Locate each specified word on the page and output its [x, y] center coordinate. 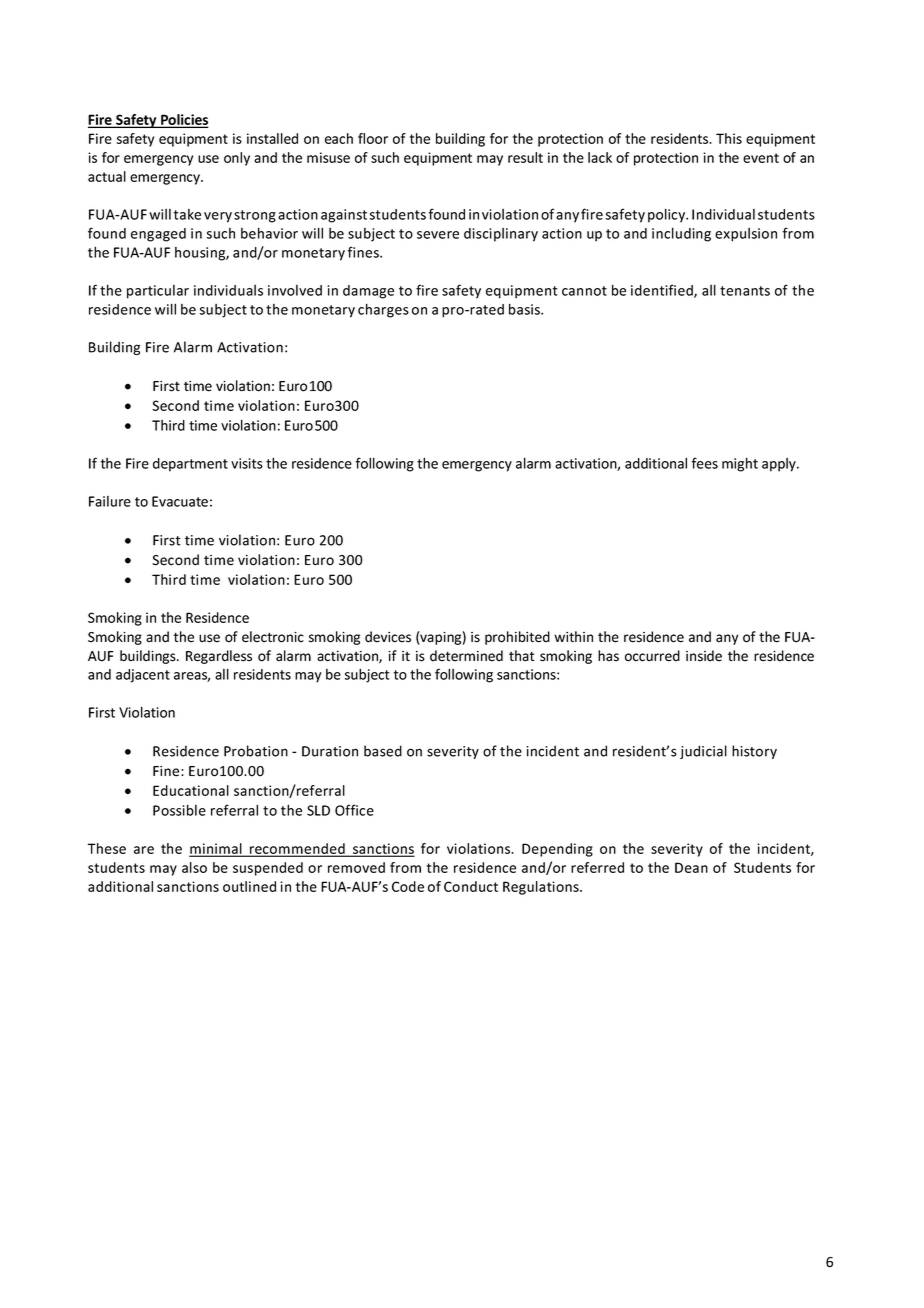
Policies [184, 121]
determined [466, 656]
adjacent [143, 676]
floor [373, 138]
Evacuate [180, 501]
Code [408, 886]
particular [158, 292]
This [729, 138]
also [194, 867]
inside [704, 656]
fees [704, 463]
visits [247, 463]
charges [383, 310]
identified [663, 291]
